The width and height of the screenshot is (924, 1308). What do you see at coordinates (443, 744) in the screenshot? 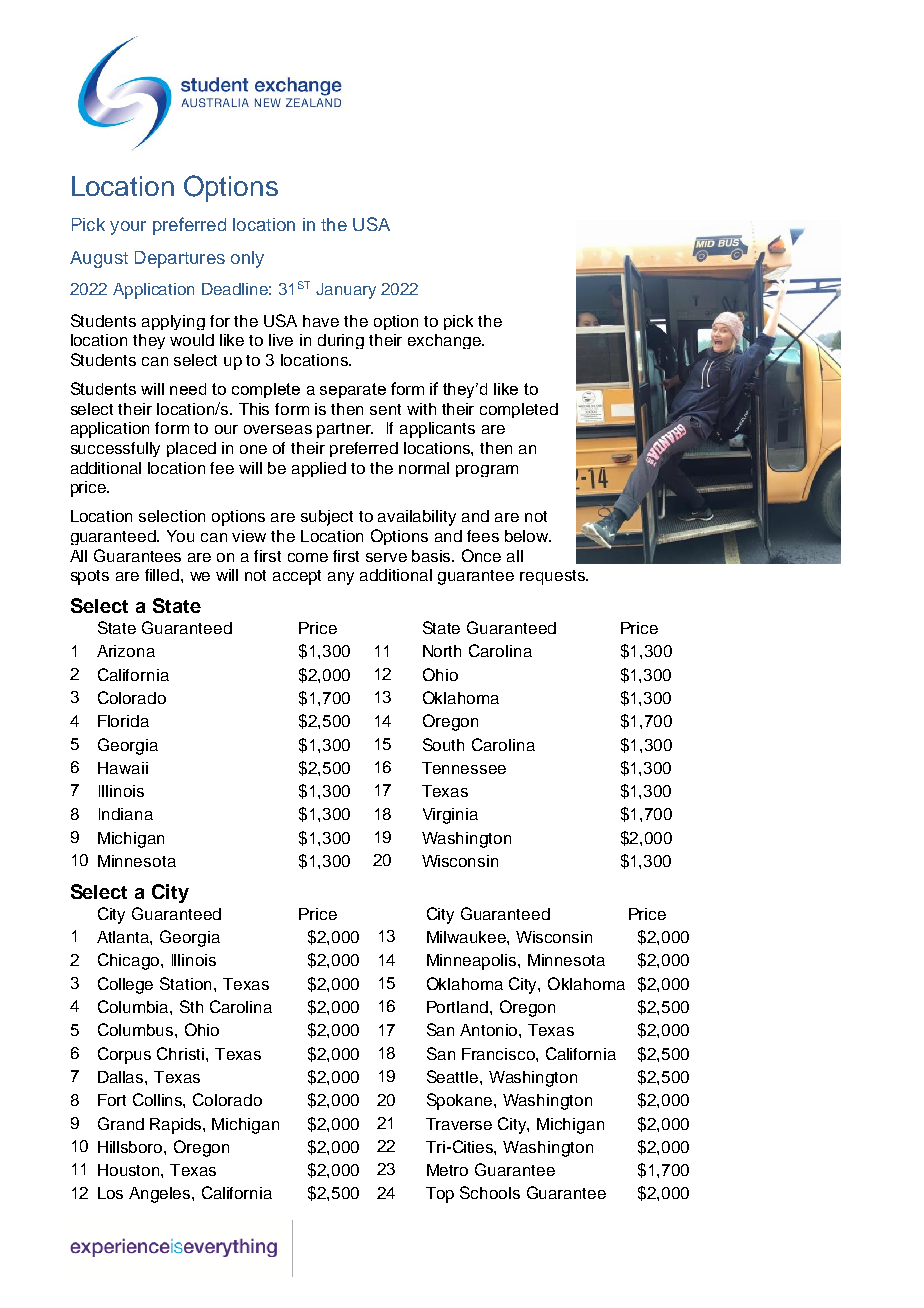
I see `South` at bounding box center [443, 744].
